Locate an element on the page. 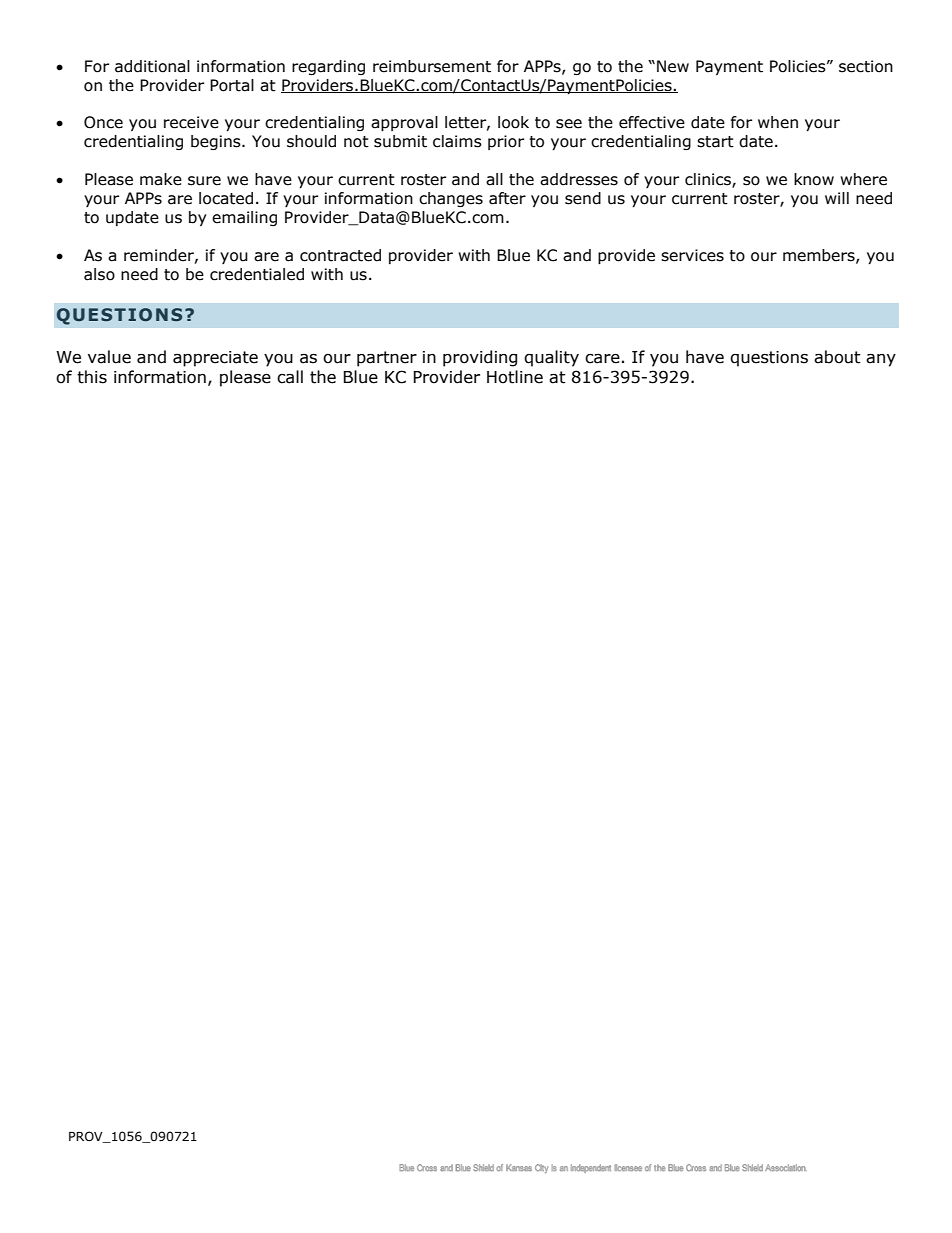 Image resolution: width=952 pixels, height=1233 pixels. quality is located at coordinates (551, 358).
